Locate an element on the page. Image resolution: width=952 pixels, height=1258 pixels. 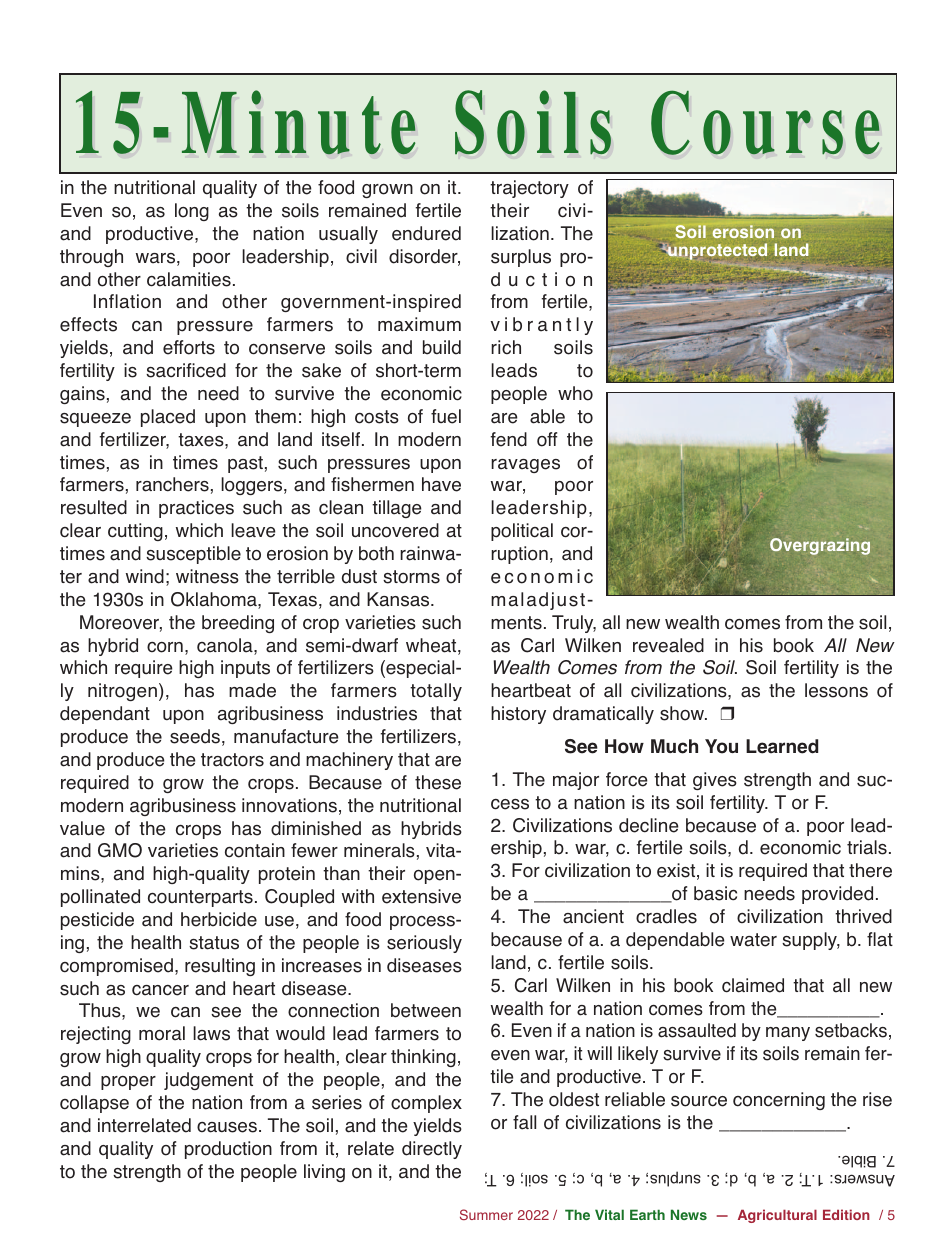
seriously is located at coordinates (424, 944).
